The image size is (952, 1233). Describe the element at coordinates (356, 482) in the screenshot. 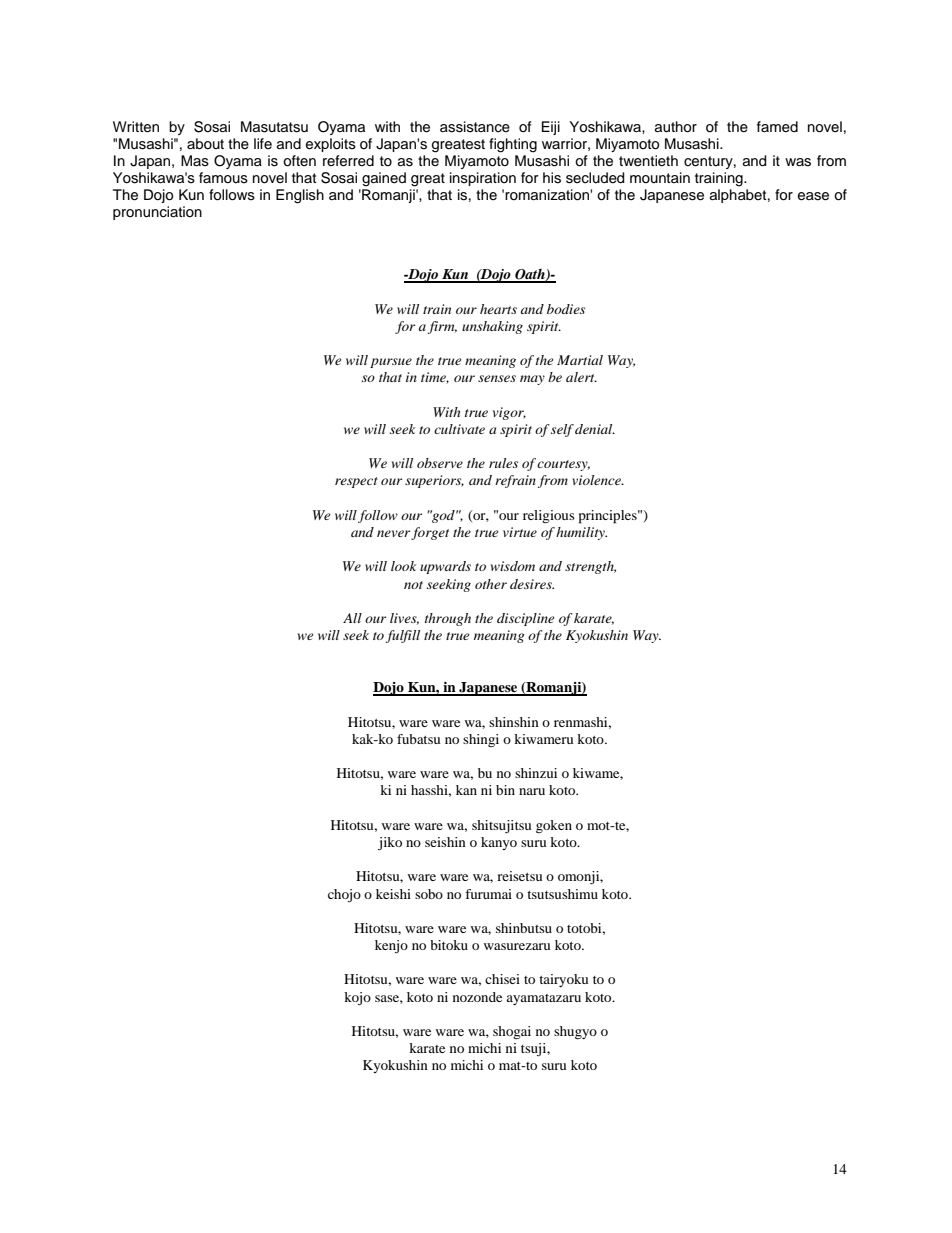

I see `respect` at that location.
